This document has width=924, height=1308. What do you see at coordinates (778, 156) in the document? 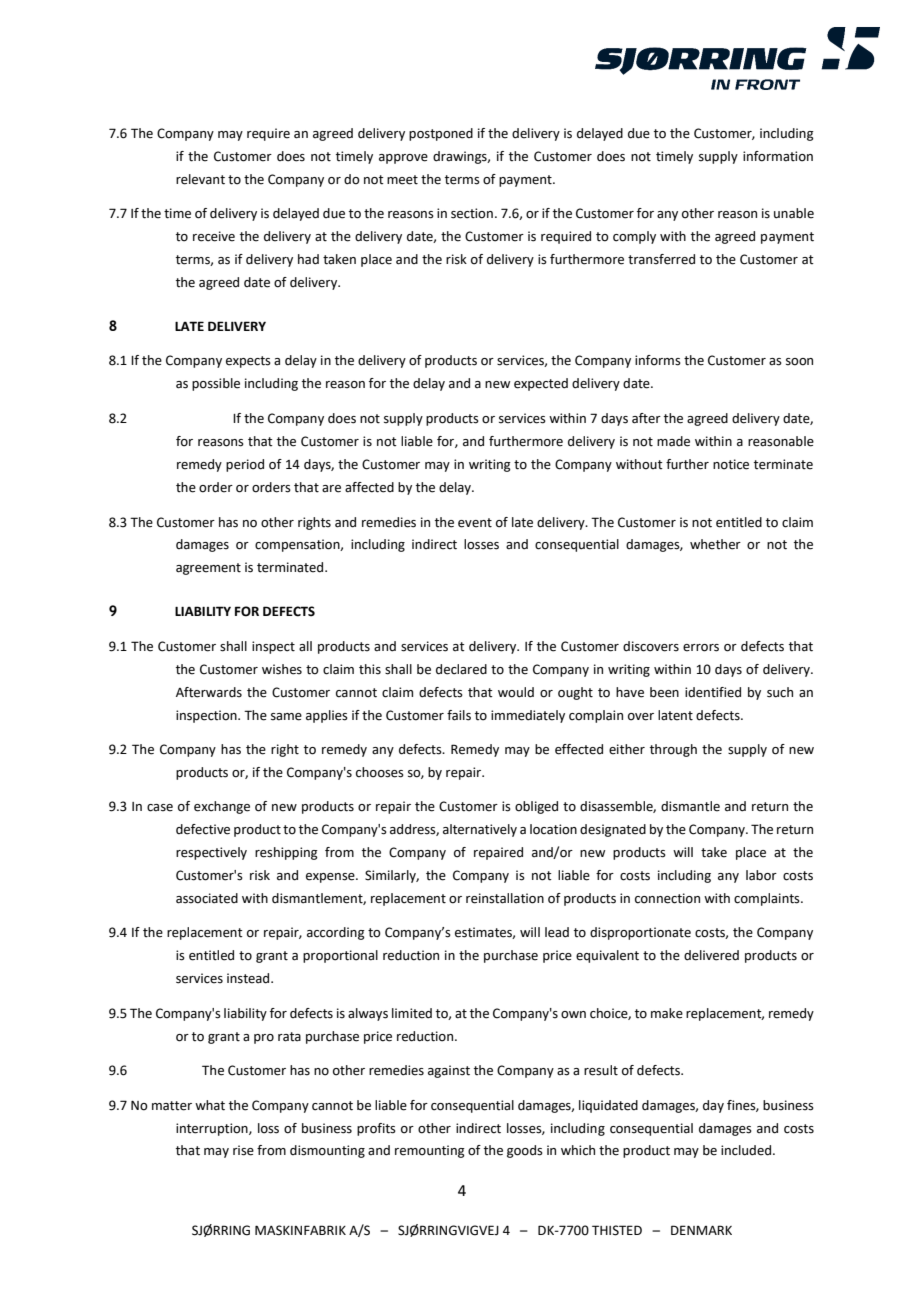
I see `information` at bounding box center [778, 156].
